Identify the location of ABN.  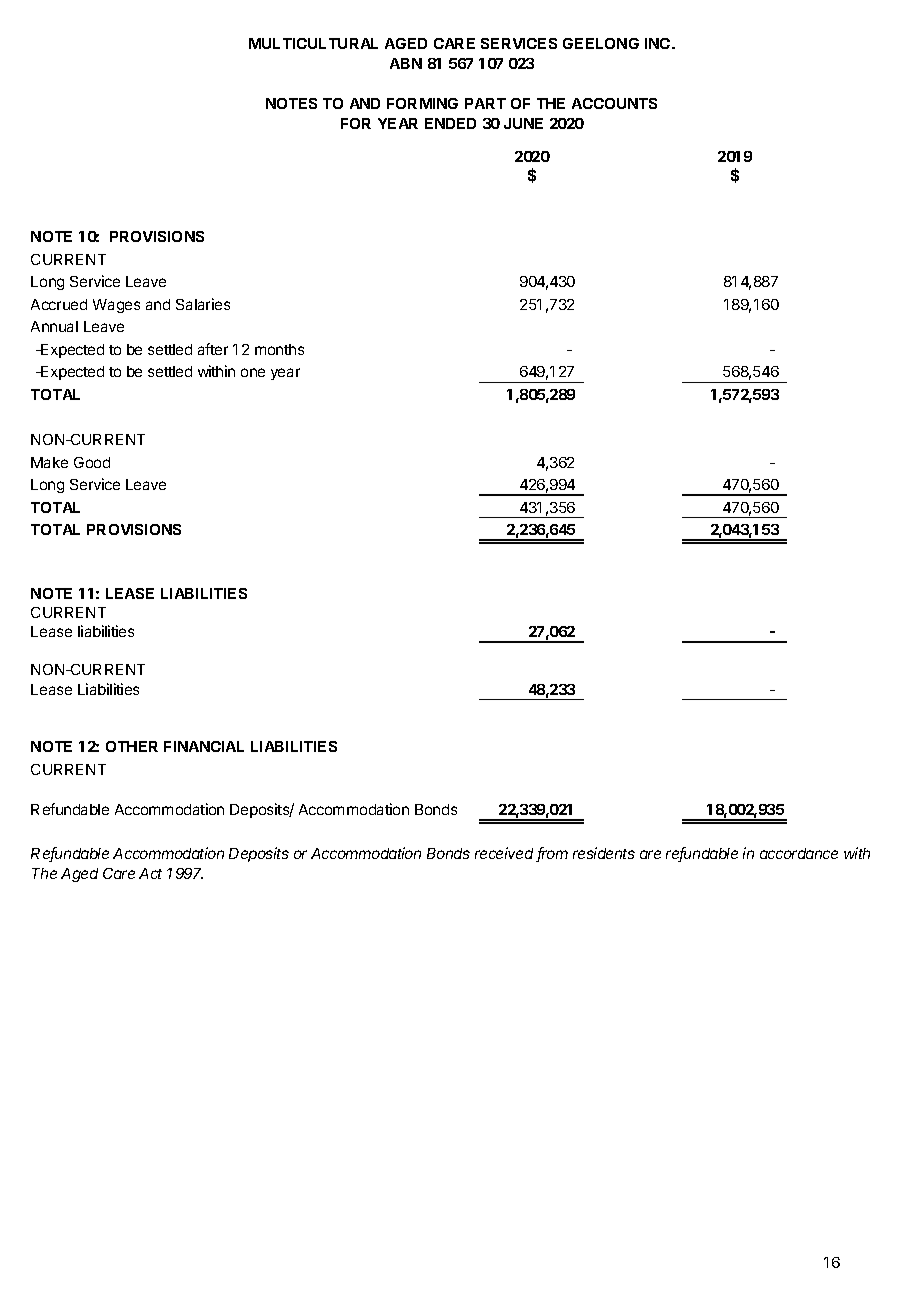
(406, 63).
